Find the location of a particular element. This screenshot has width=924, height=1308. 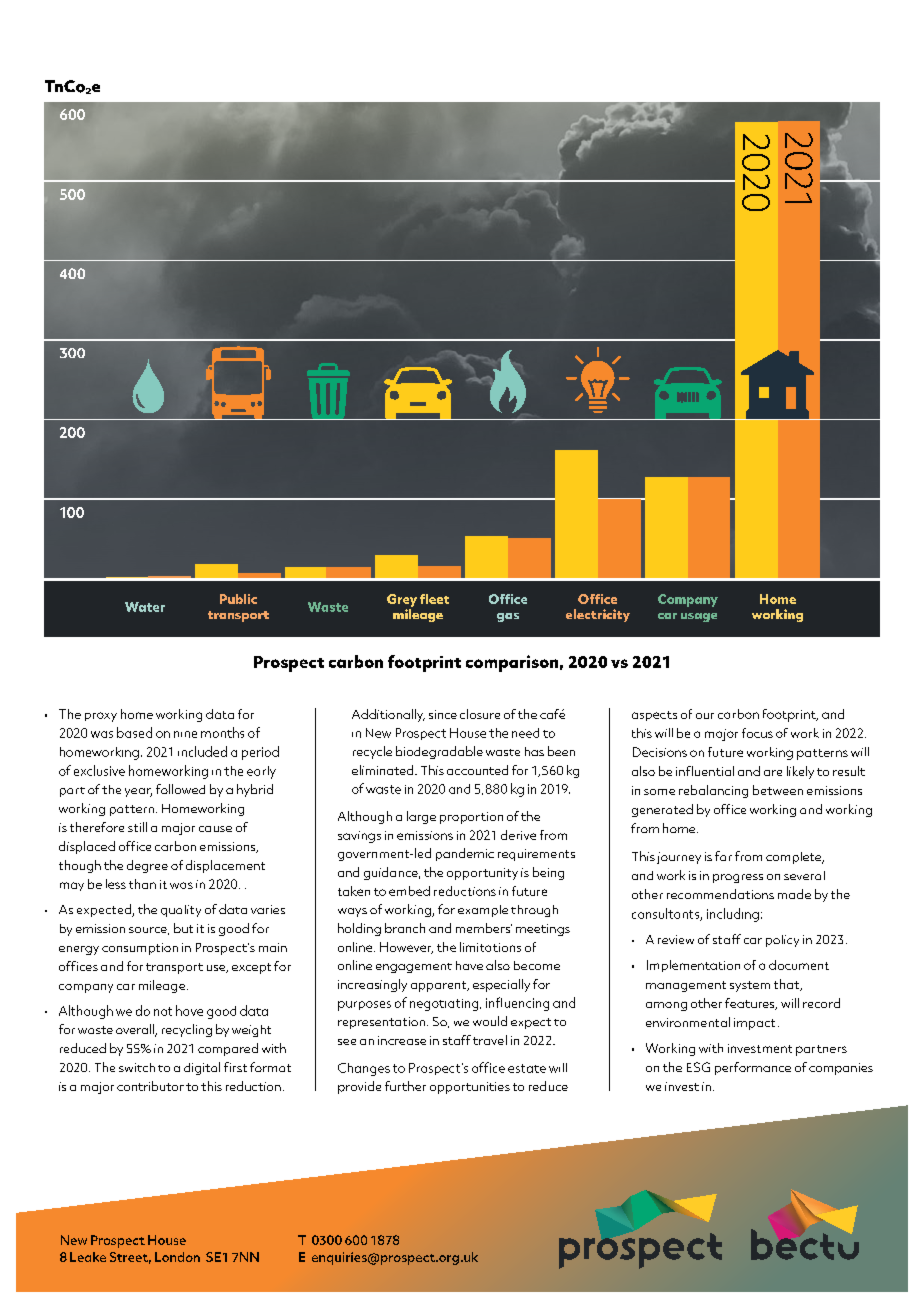

gas is located at coordinates (508, 617).
